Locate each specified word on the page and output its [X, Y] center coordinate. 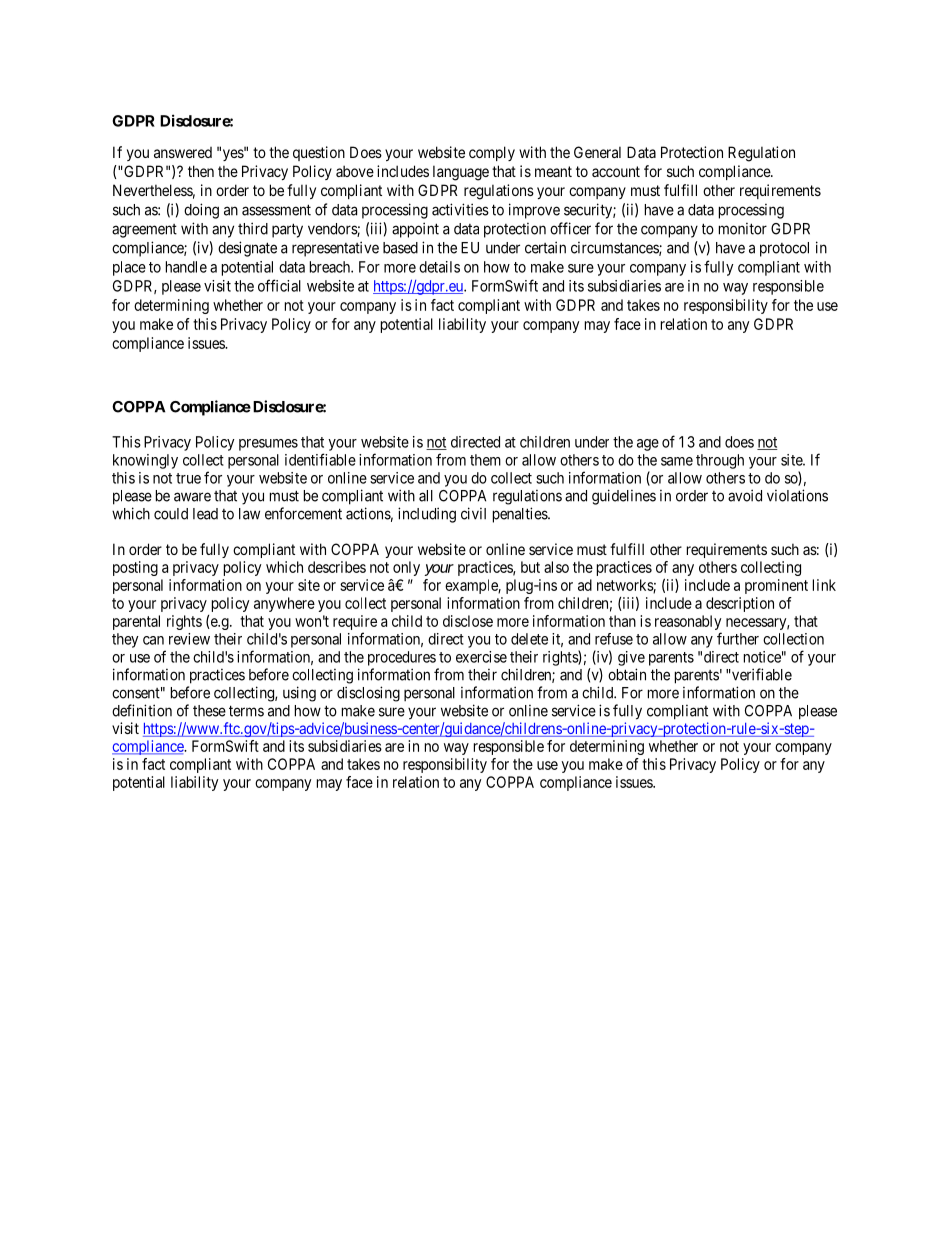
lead [205, 514]
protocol [784, 249]
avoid [745, 495]
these [209, 711]
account [616, 171]
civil [473, 513]
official [279, 285]
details [439, 267]
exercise [481, 657]
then [201, 171]
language [461, 173]
